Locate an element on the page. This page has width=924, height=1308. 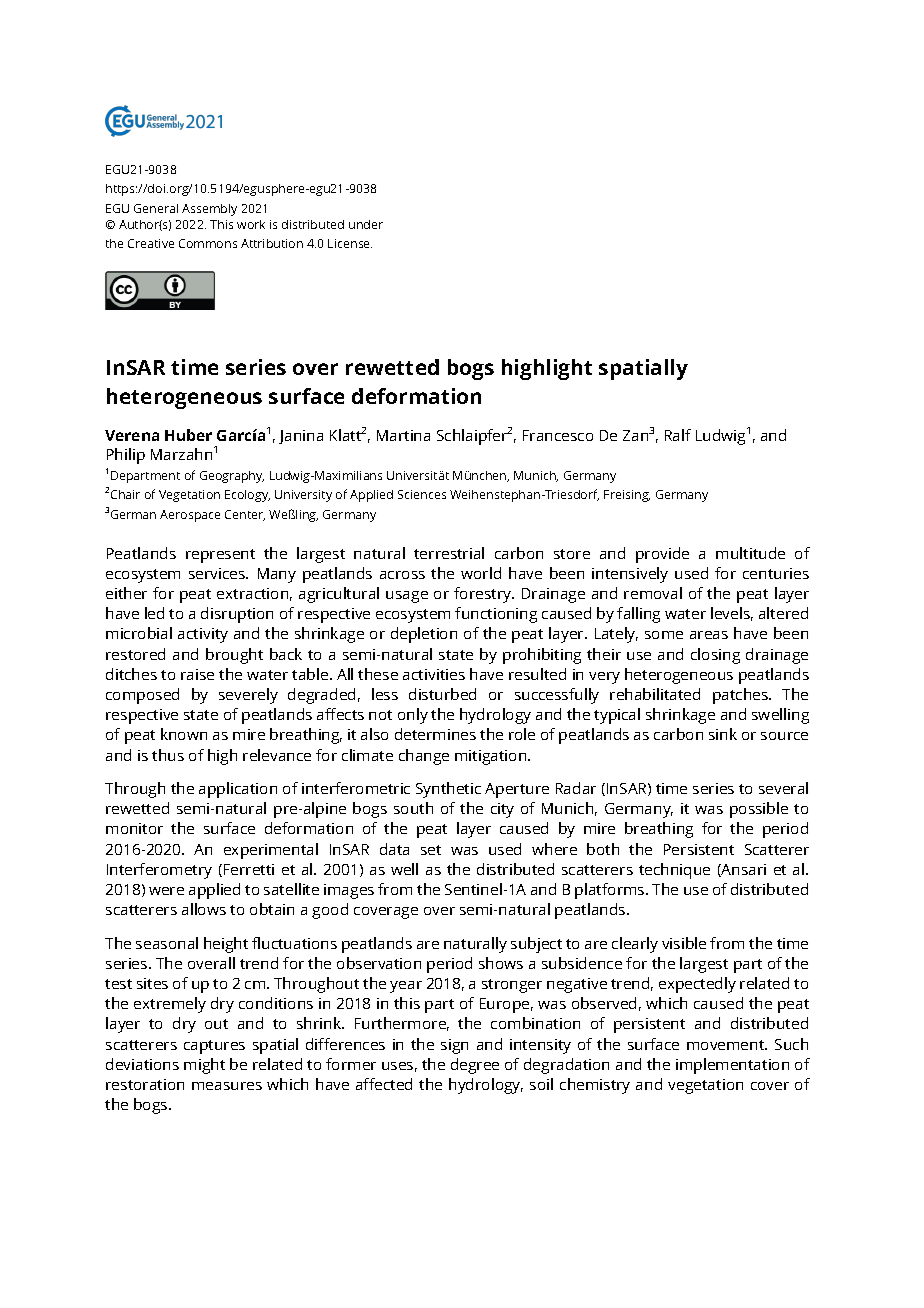
depletion is located at coordinates (424, 635).
